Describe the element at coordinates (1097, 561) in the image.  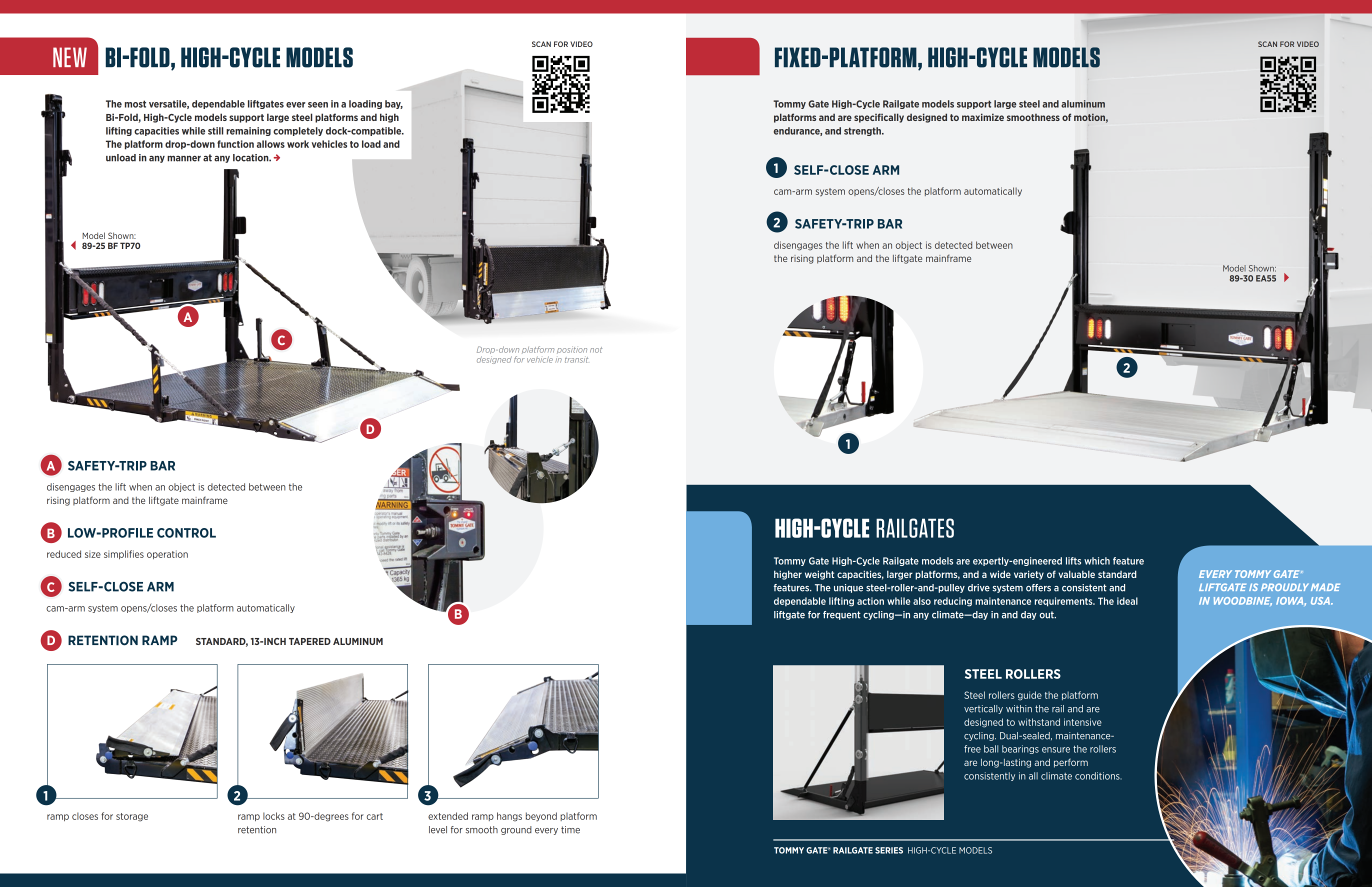
I see `which` at that location.
